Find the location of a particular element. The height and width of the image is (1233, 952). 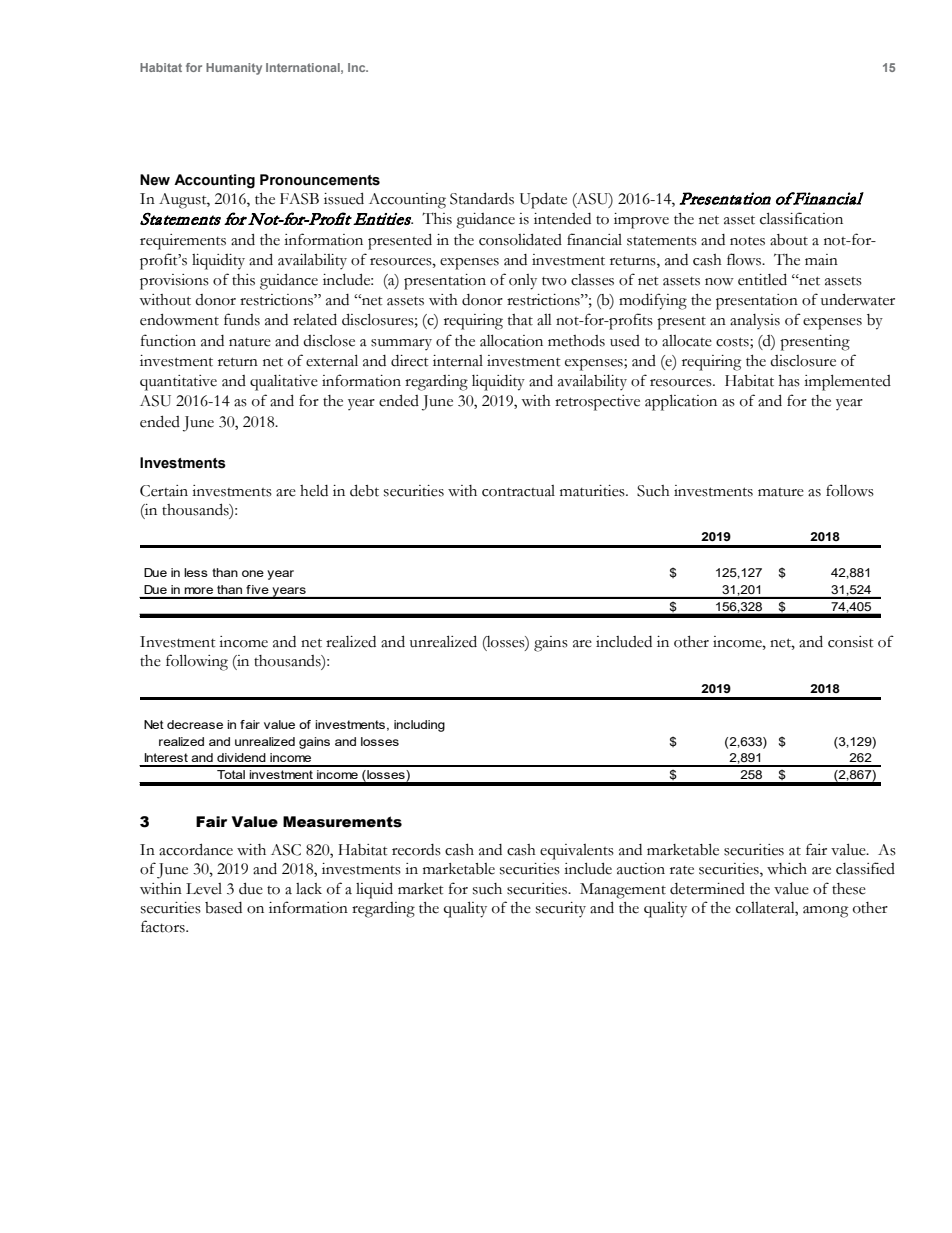

Humanity is located at coordinates (234, 69).
